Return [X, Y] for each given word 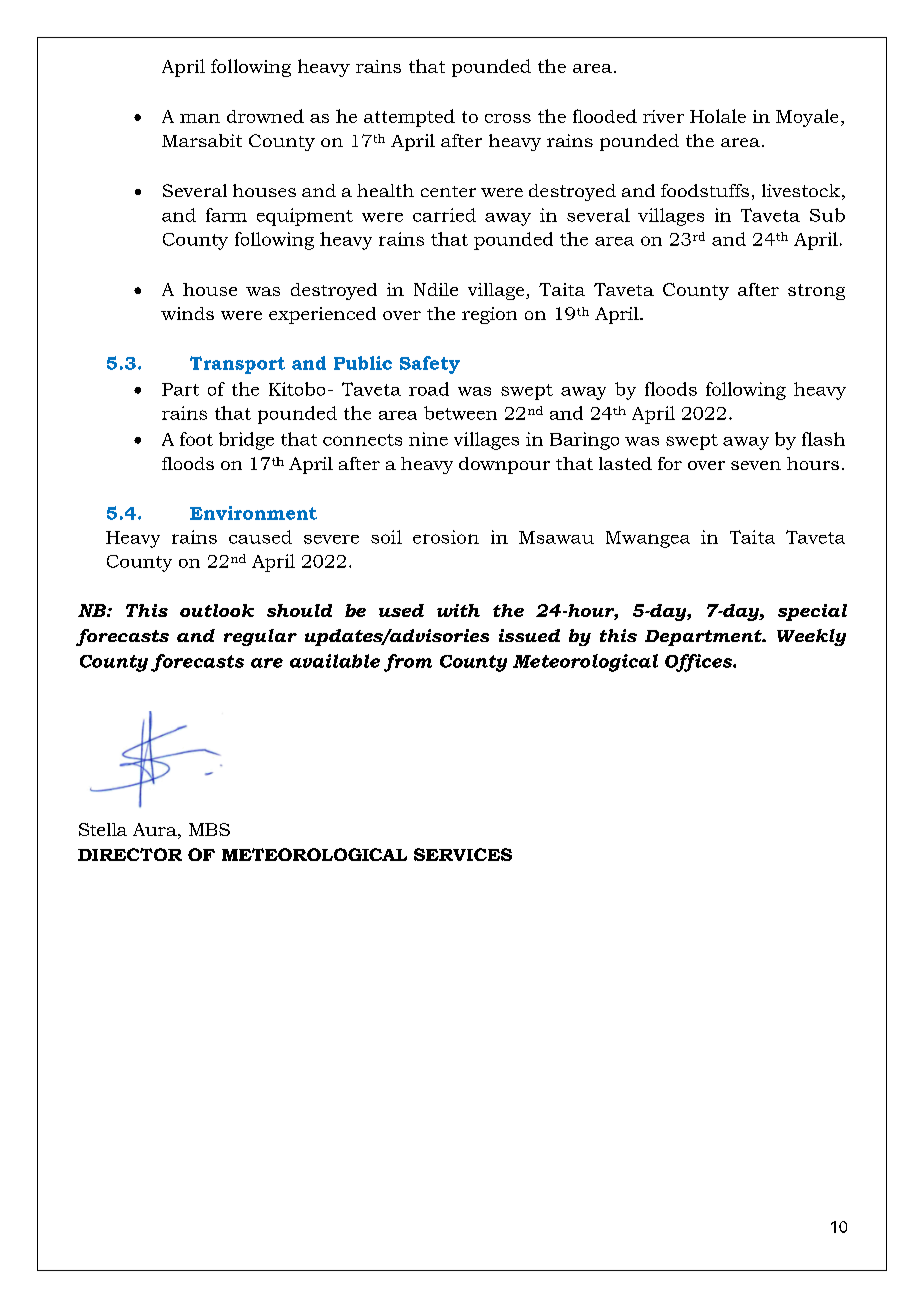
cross [508, 118]
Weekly [811, 637]
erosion [446, 537]
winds [187, 313]
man [200, 118]
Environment [253, 513]
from [408, 663]
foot [196, 439]
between [460, 413]
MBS [209, 829]
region [489, 315]
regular [260, 637]
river [663, 116]
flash [823, 439]
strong [816, 292]
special [812, 612]
